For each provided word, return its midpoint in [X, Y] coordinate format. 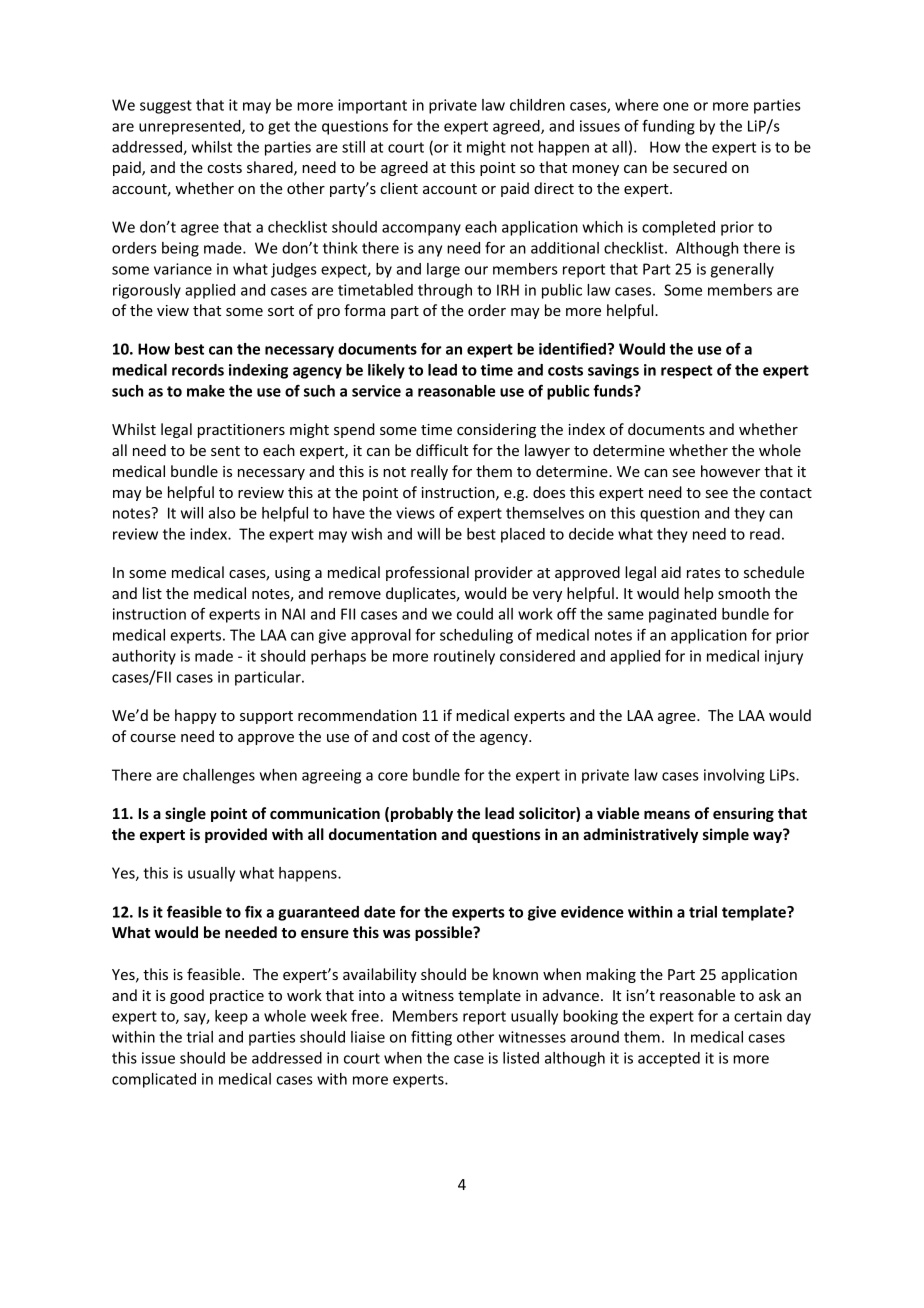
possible [445, 933]
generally [742, 270]
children [537, 105]
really [429, 472]
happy [196, 716]
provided [236, 835]
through [445, 291]
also [221, 513]
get [279, 128]
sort [281, 311]
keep [231, 1017]
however [730, 471]
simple [726, 835]
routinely [464, 657]
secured [700, 167]
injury [784, 657]
